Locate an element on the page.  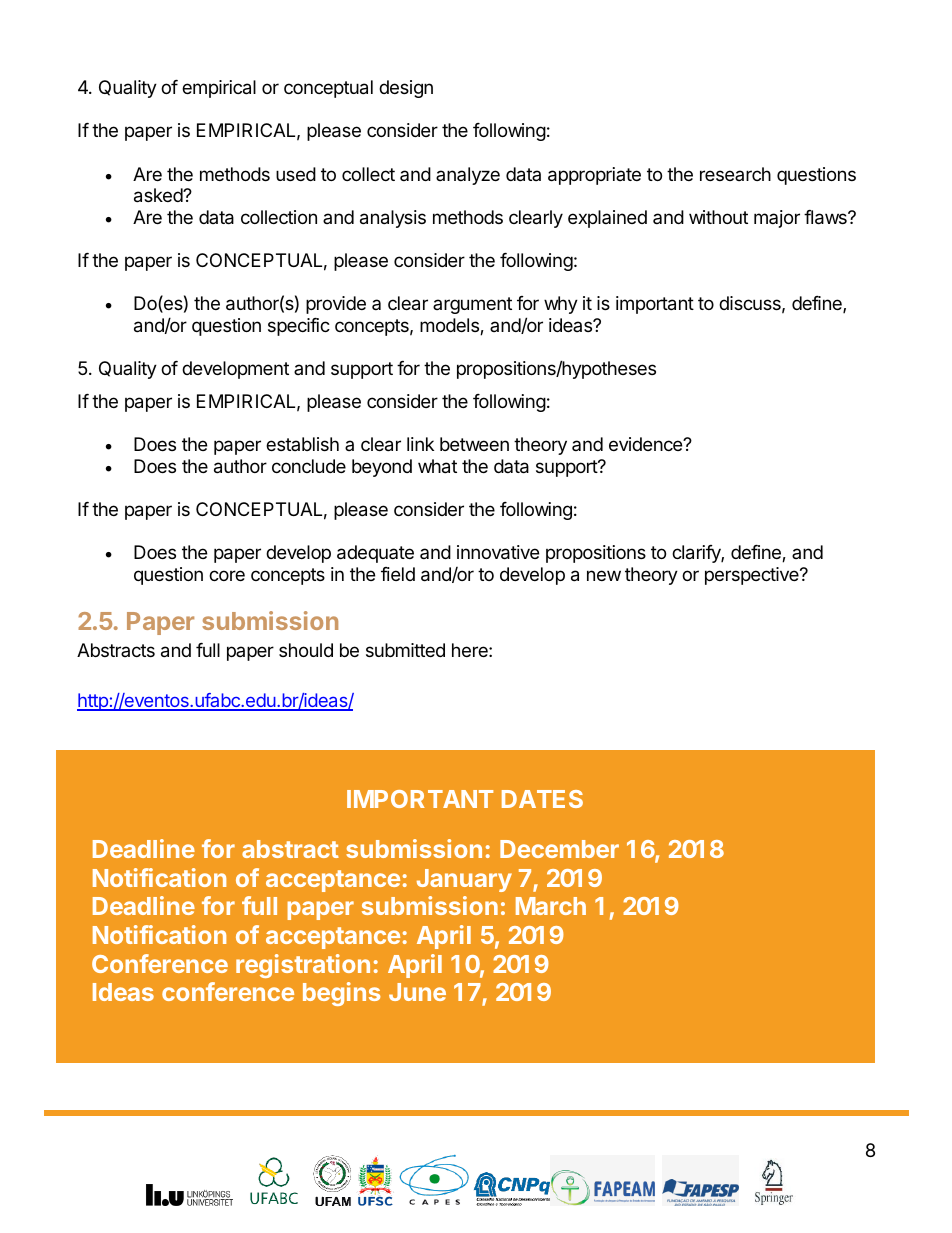
evidence is located at coordinates (646, 444).
